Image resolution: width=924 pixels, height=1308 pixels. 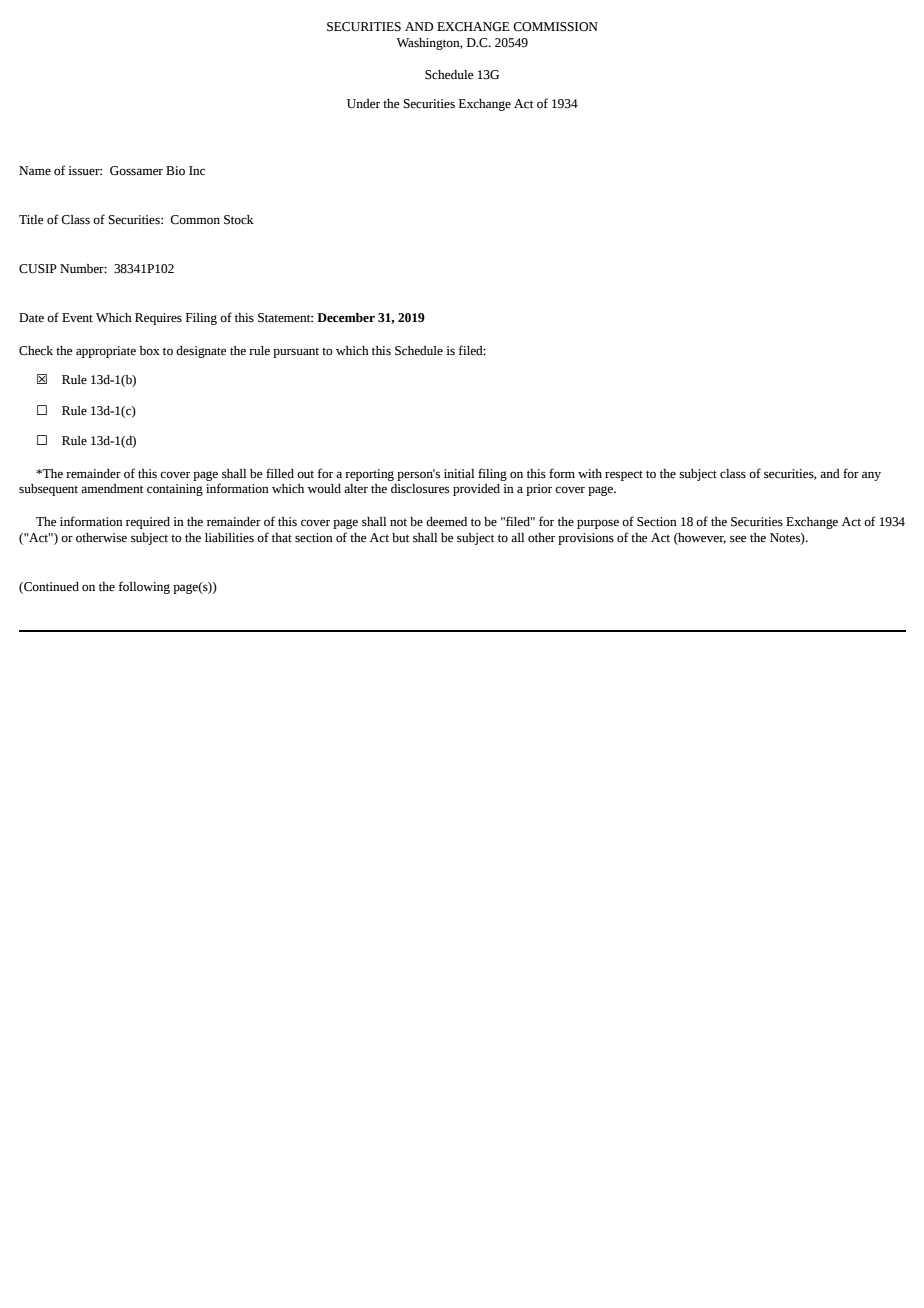 I want to click on Inc, so click(x=197, y=171).
